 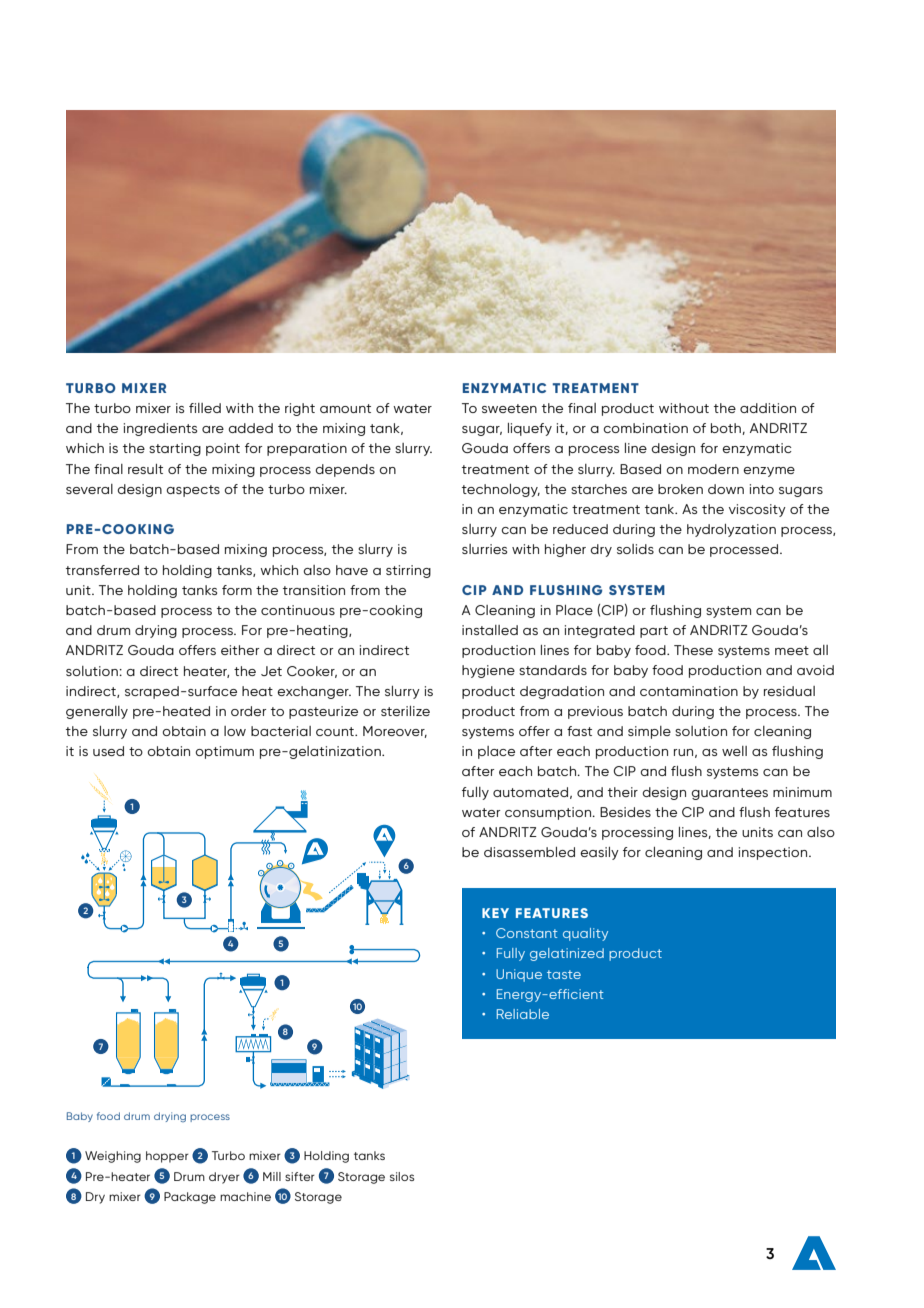 I want to click on ingredients, so click(x=160, y=429).
